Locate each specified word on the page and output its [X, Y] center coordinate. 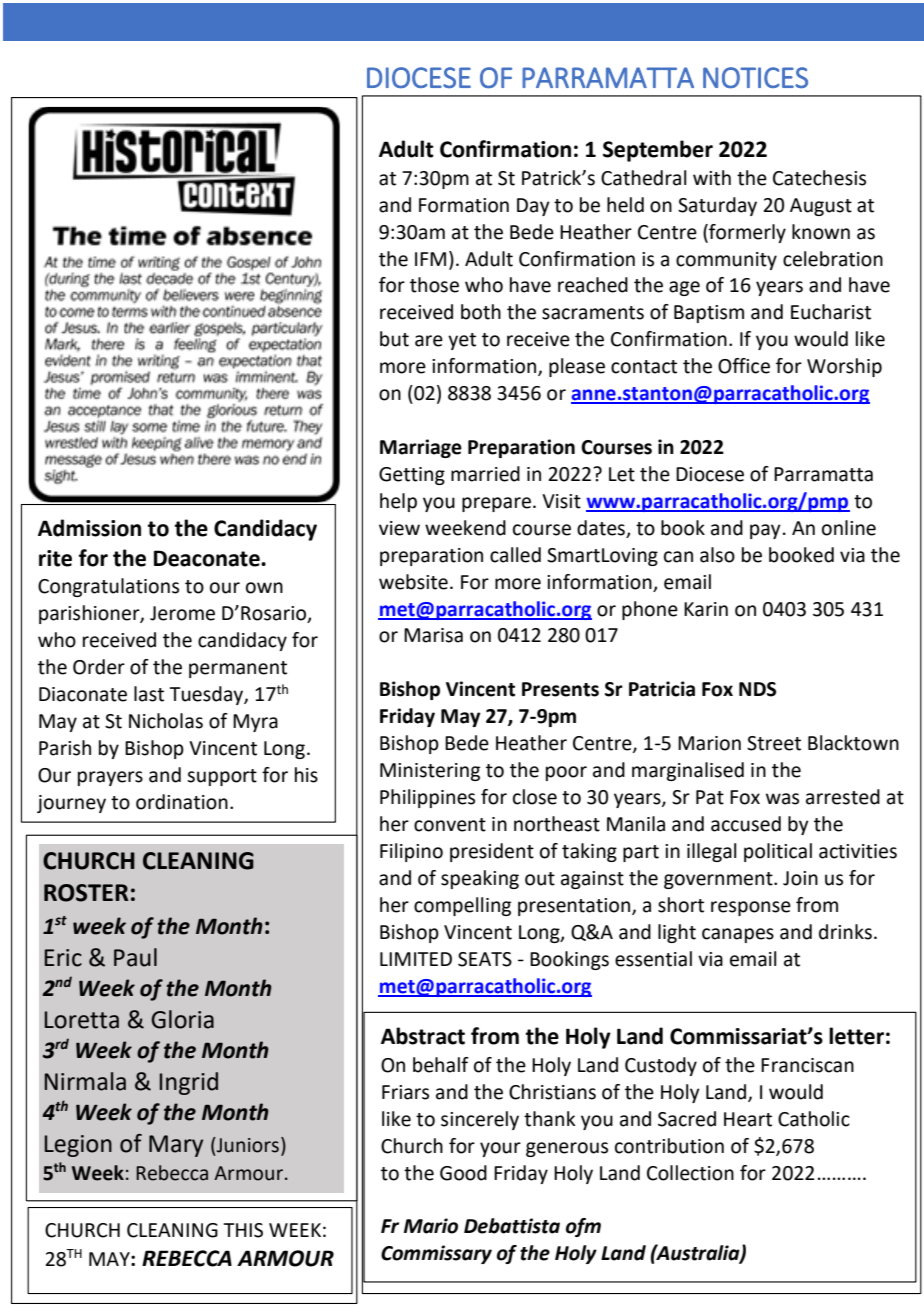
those [434, 285]
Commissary [436, 1254]
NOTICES [755, 77]
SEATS [485, 959]
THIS [243, 1230]
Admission [89, 528]
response [751, 908]
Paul [135, 957]
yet [462, 341]
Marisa [433, 635]
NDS [757, 689]
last [149, 694]
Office [744, 366]
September [658, 151]
